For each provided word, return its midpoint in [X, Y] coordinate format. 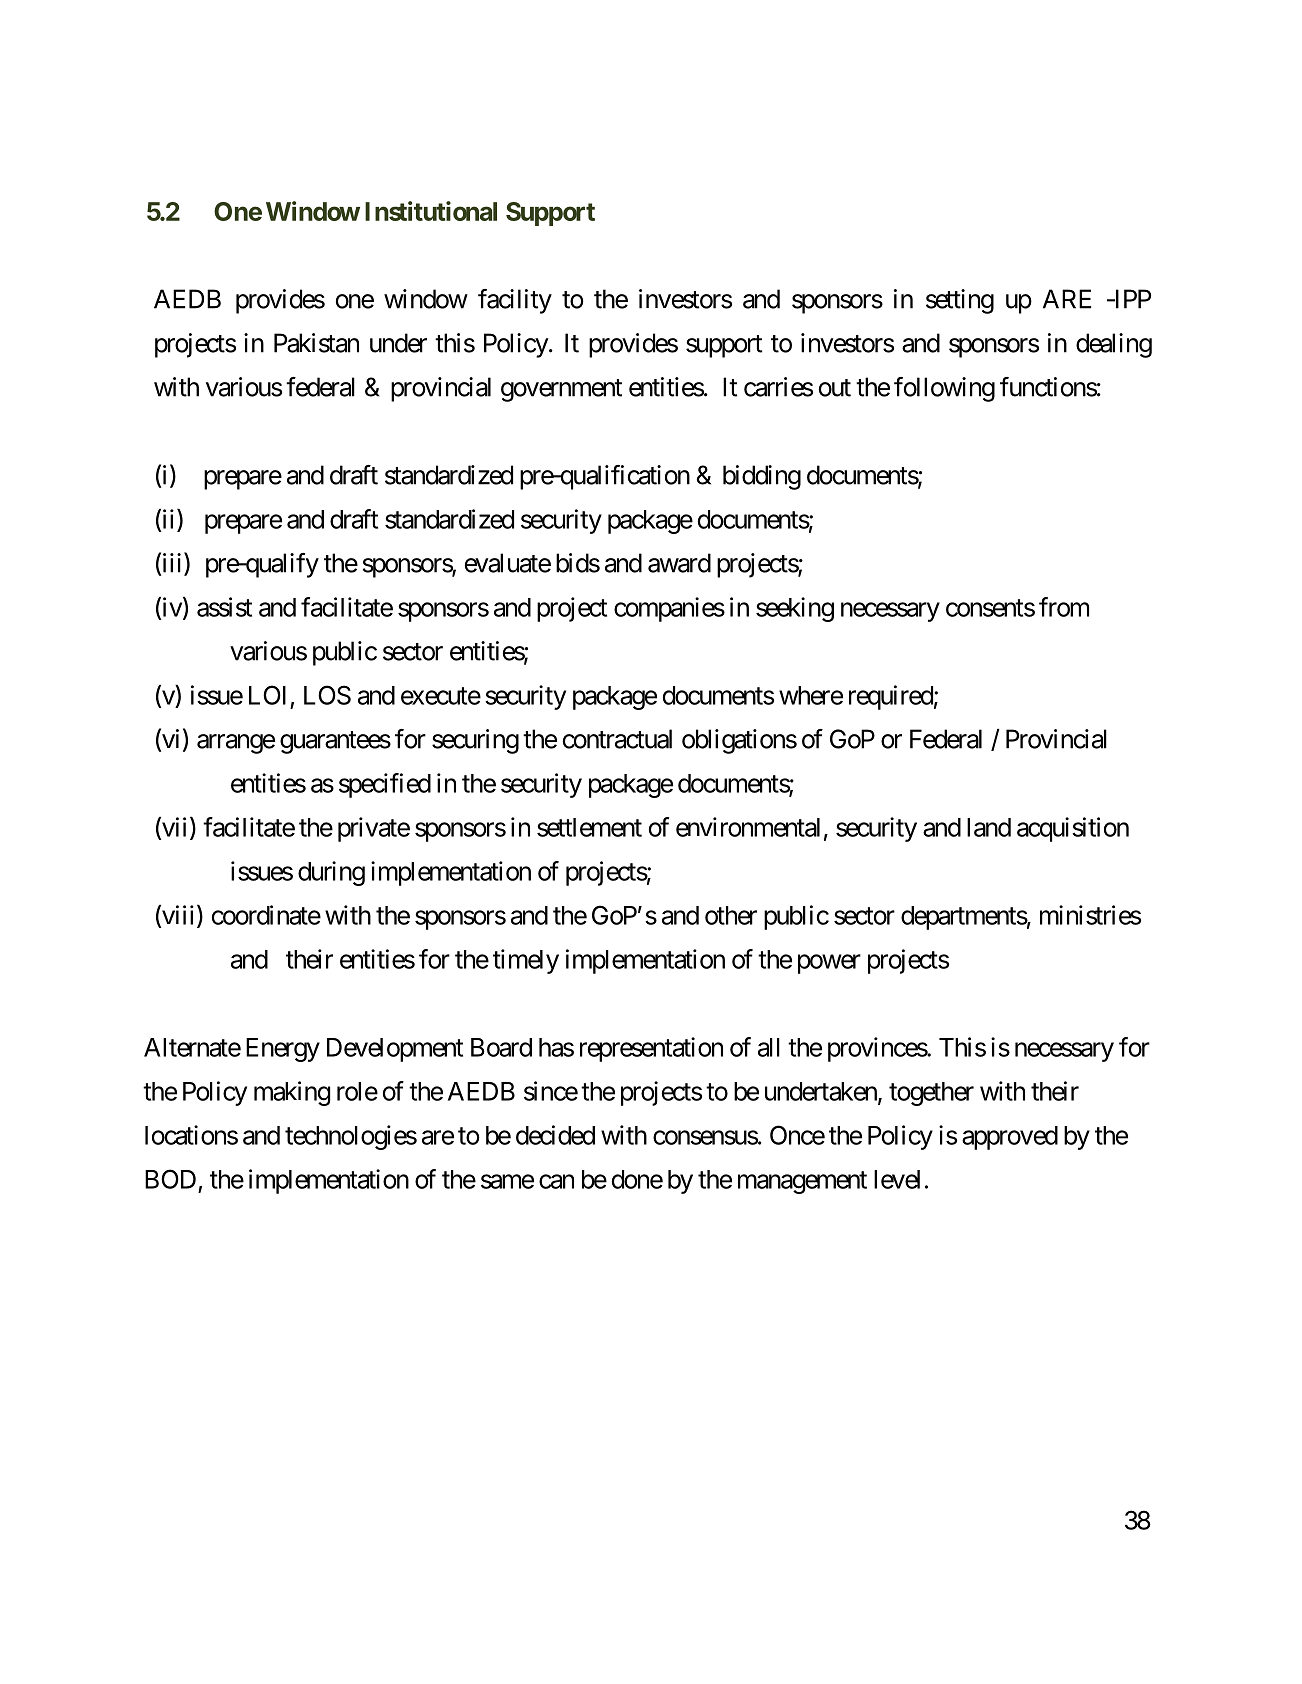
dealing [1114, 345]
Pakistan [316, 343]
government [561, 390]
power [829, 964]
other [731, 915]
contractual [617, 739]
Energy [283, 1050]
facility [515, 301]
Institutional [431, 211]
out [835, 388]
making [292, 1093]
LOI [267, 695]
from [1064, 607]
